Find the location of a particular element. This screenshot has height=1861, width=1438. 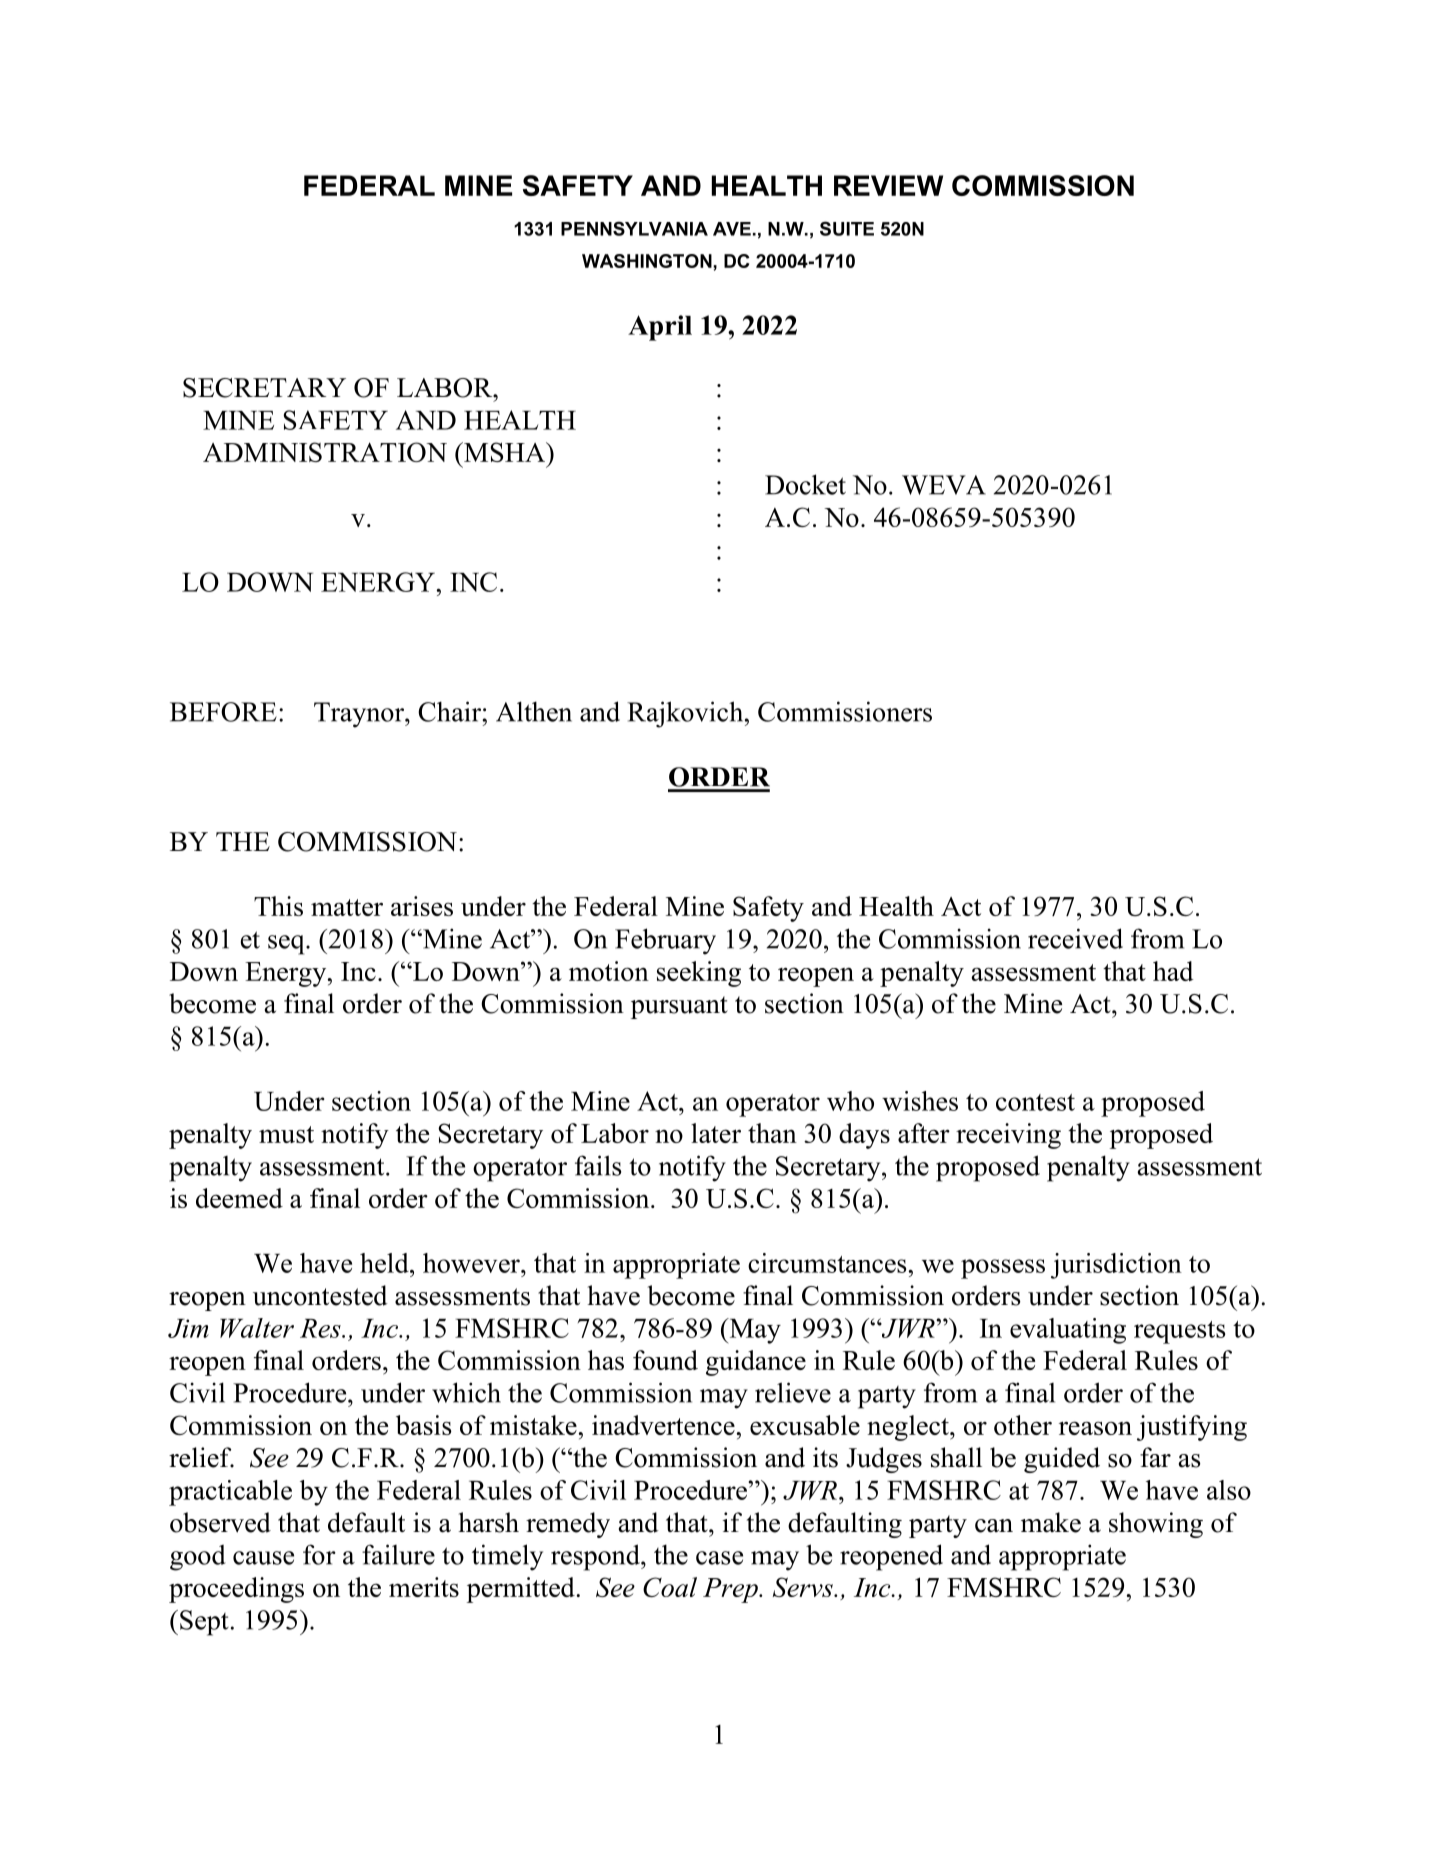

later is located at coordinates (716, 1133).
